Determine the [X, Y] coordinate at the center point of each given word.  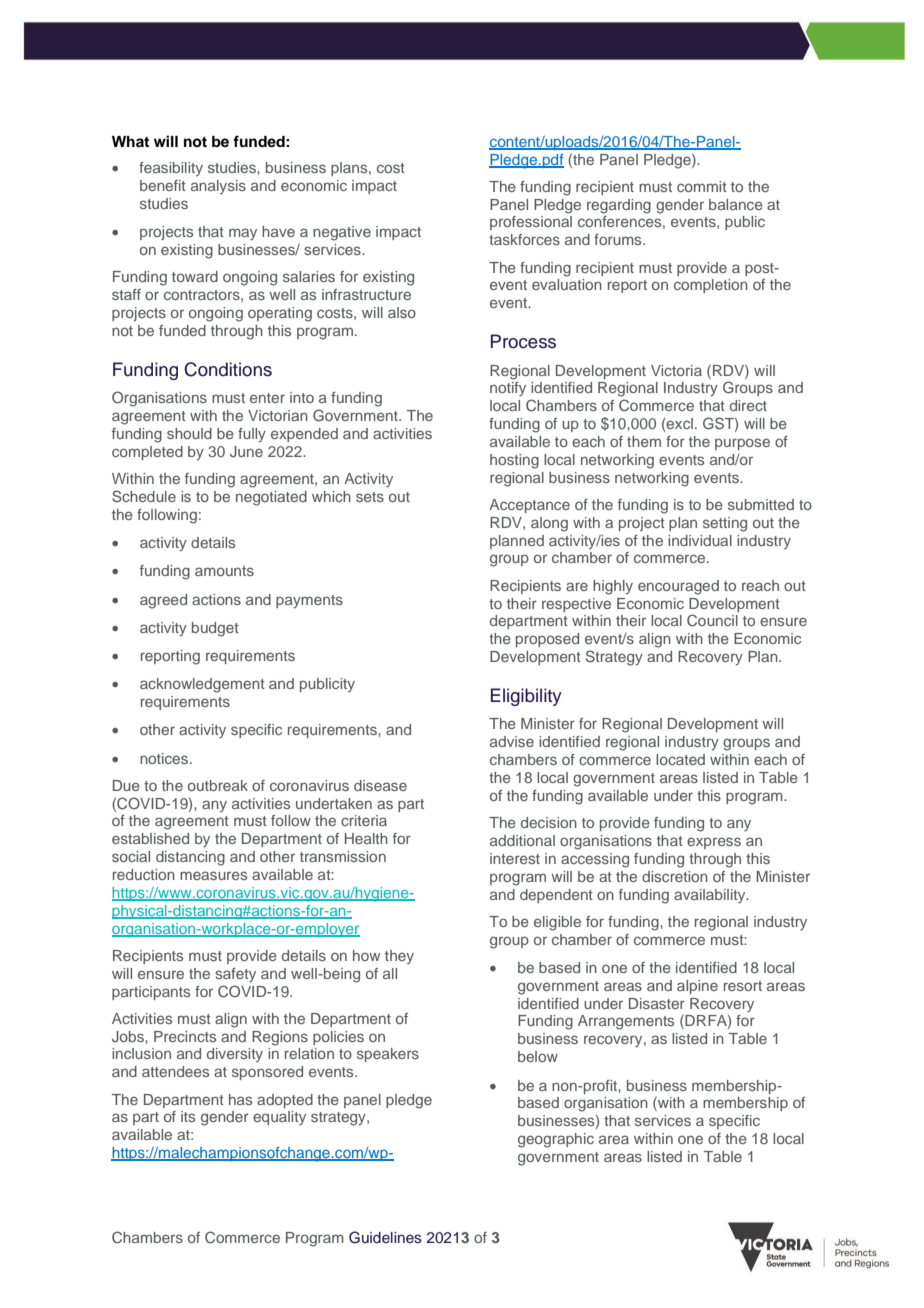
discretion [675, 876]
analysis [218, 187]
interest [515, 858]
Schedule [144, 496]
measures [213, 875]
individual [700, 540]
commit [702, 186]
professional [531, 223]
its [188, 1116]
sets [370, 497]
